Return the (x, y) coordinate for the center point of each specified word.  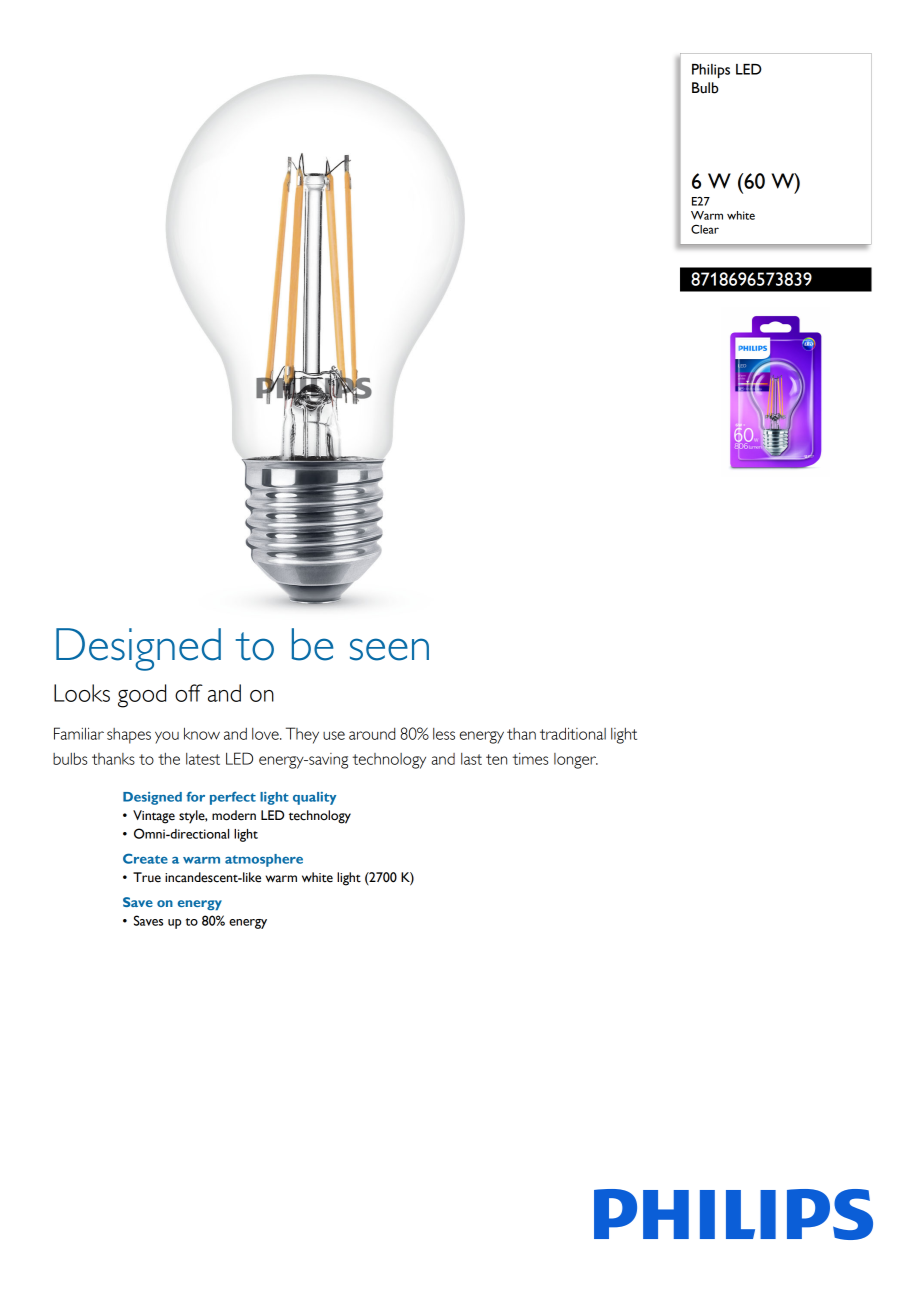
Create (145, 858)
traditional (573, 734)
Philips (711, 71)
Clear (705, 229)
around (372, 734)
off (189, 693)
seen (389, 649)
